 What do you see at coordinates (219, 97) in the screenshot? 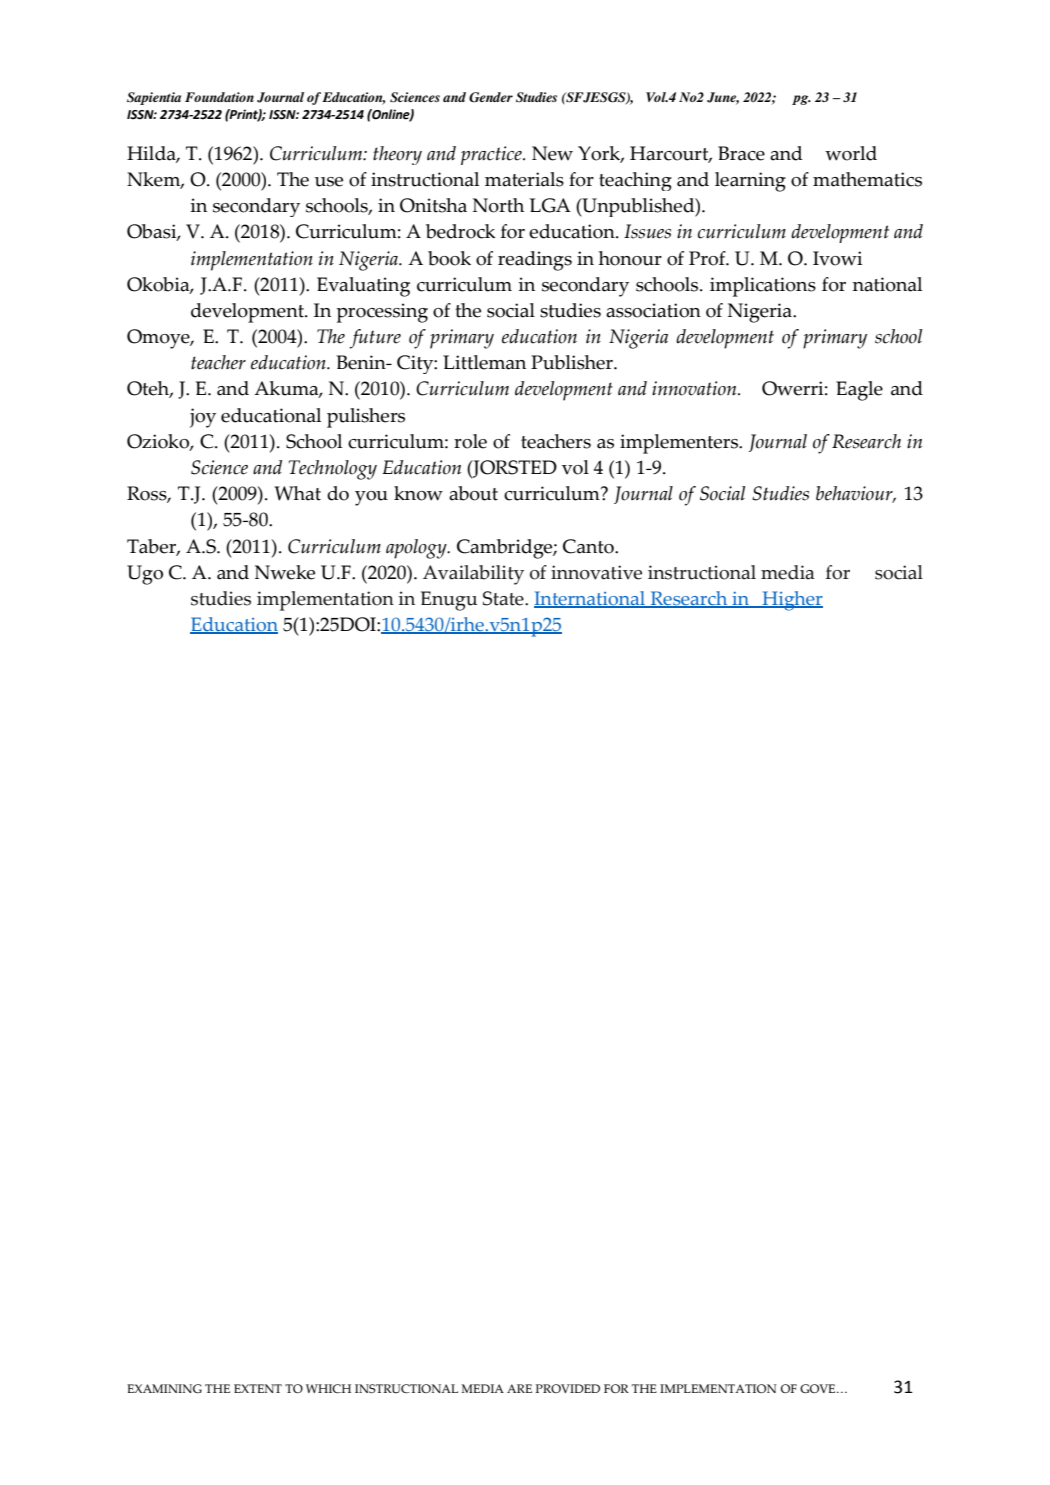
I see `Foundation` at bounding box center [219, 97].
